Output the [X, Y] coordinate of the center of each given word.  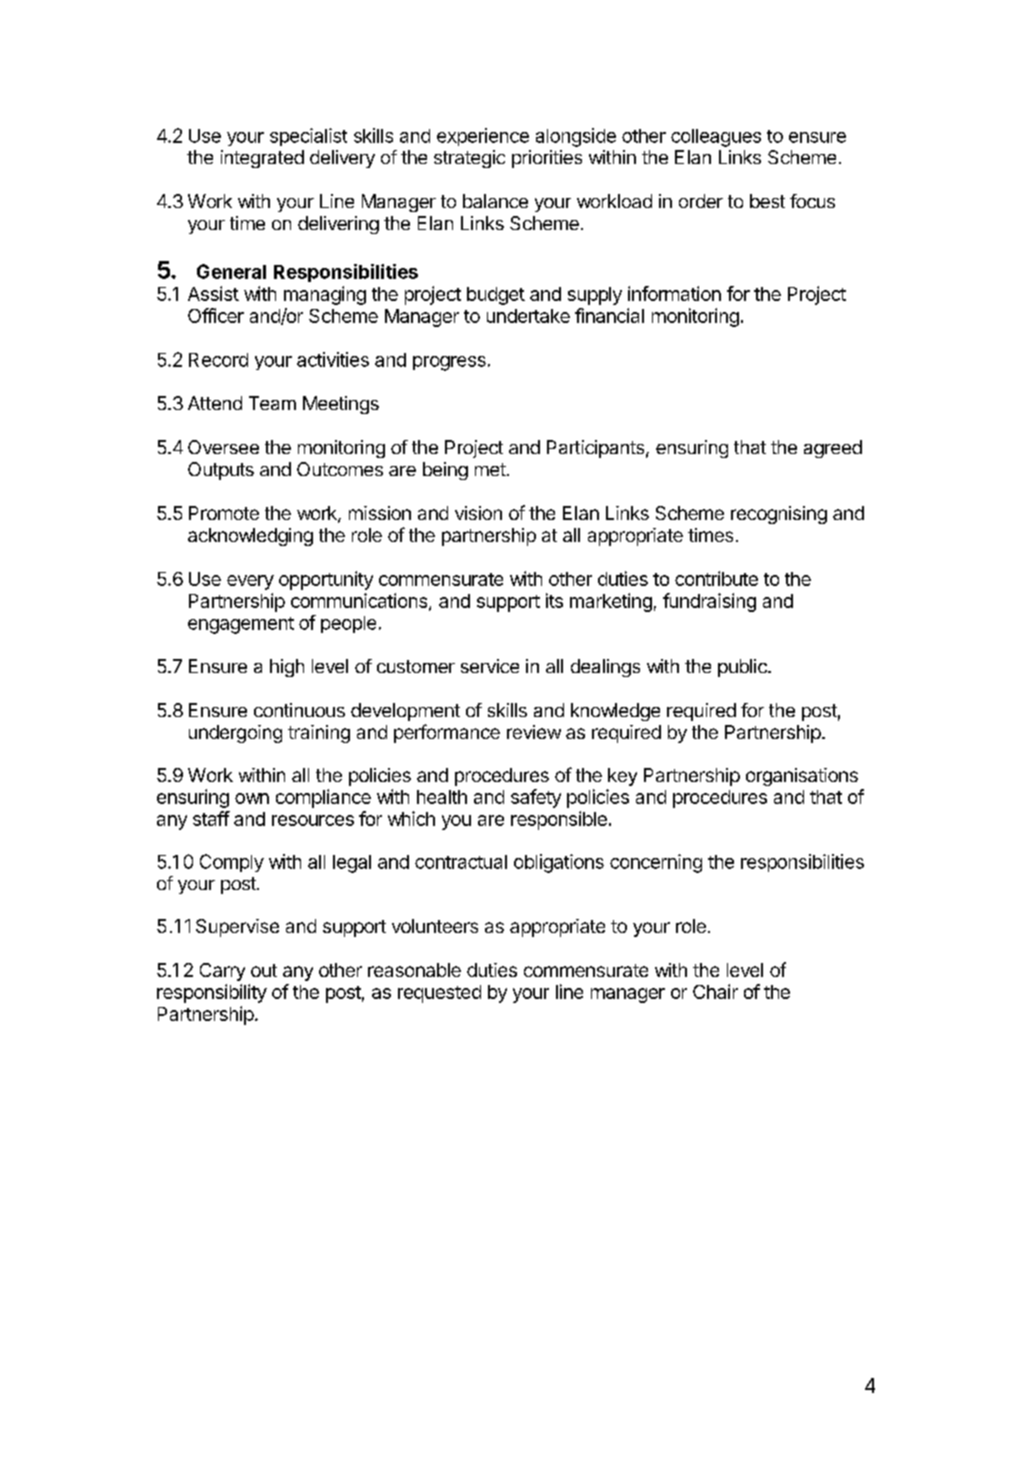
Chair [715, 991]
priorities [547, 159]
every [250, 582]
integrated [262, 159]
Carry [222, 972]
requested [439, 994]
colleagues [716, 138]
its [554, 600]
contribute [716, 578]
